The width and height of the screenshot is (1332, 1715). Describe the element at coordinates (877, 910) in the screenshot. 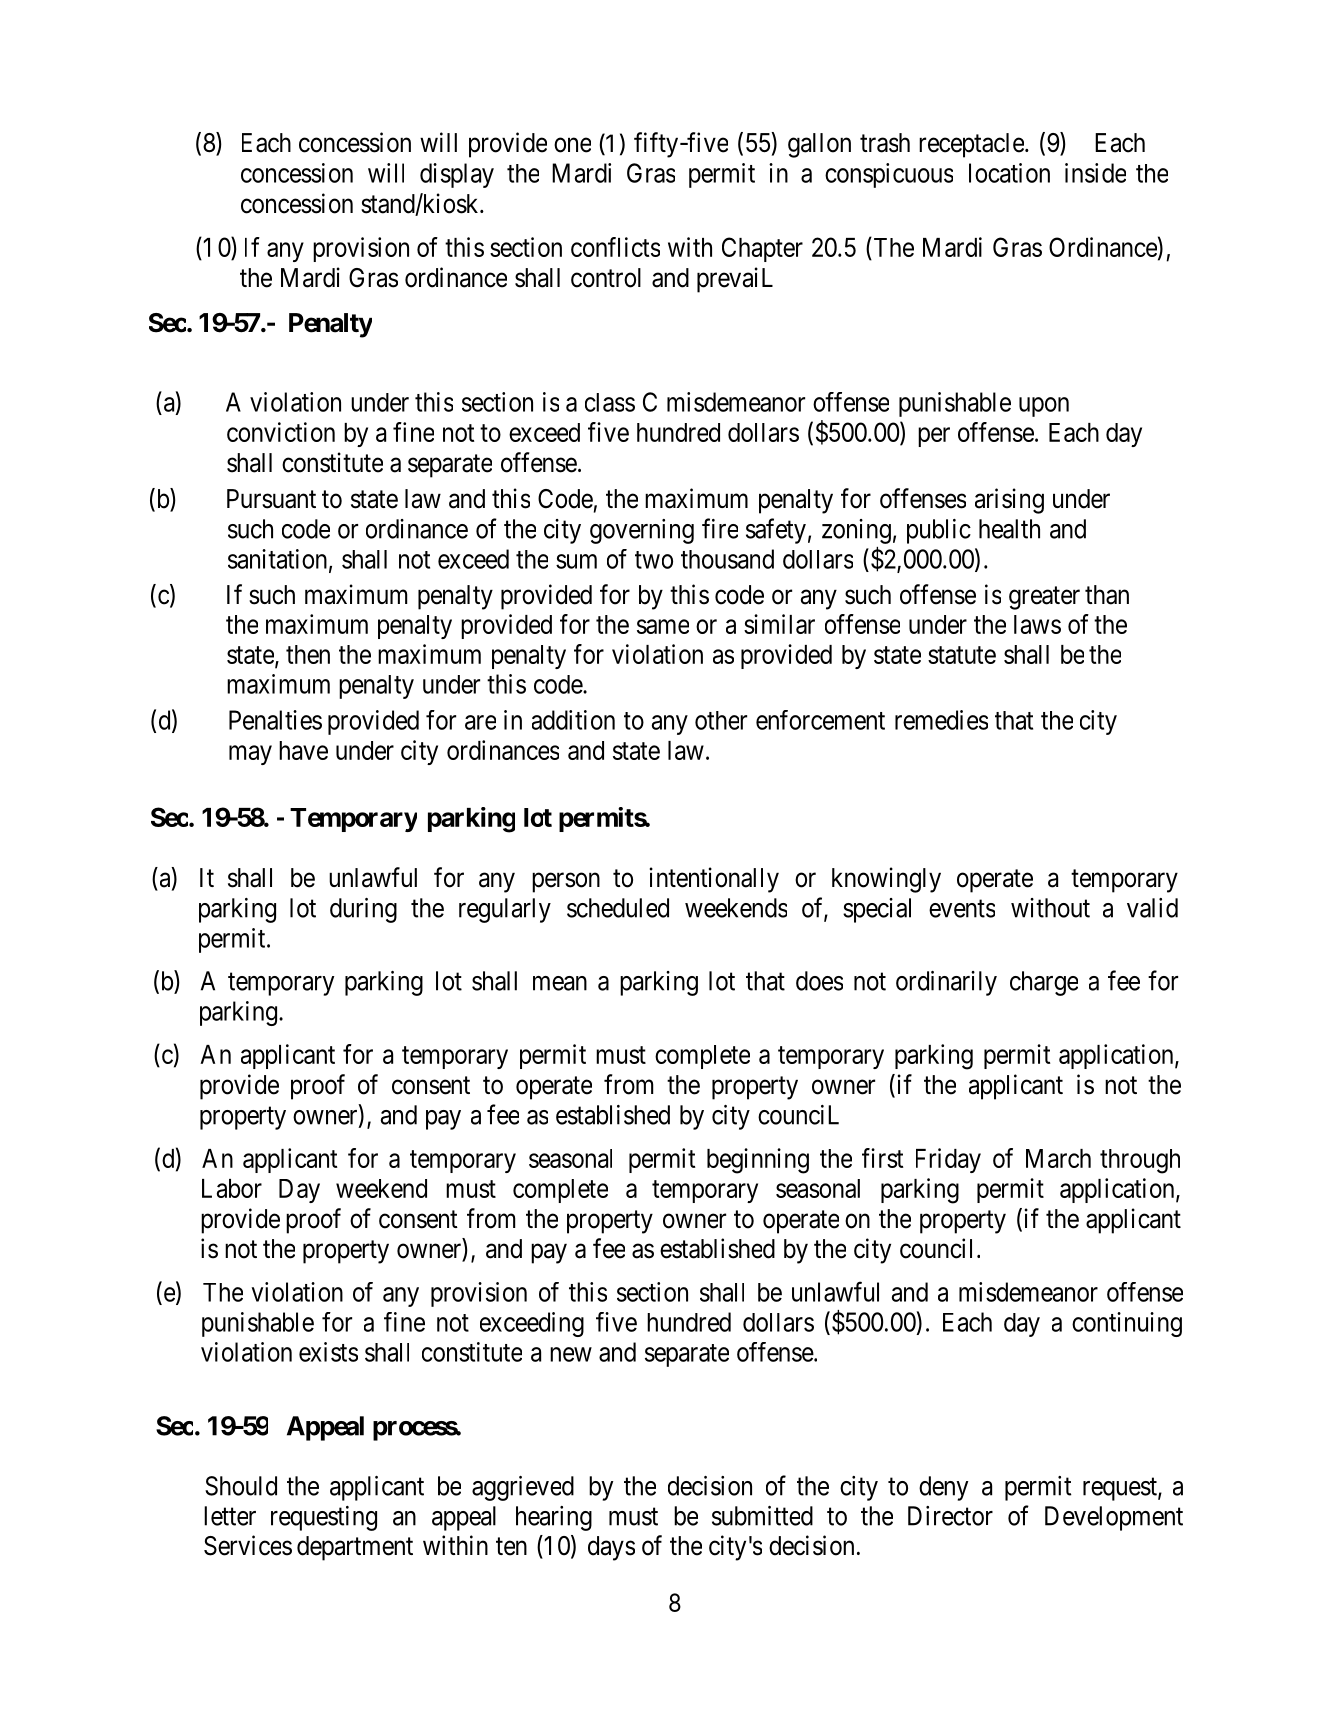

I see `special` at that location.
